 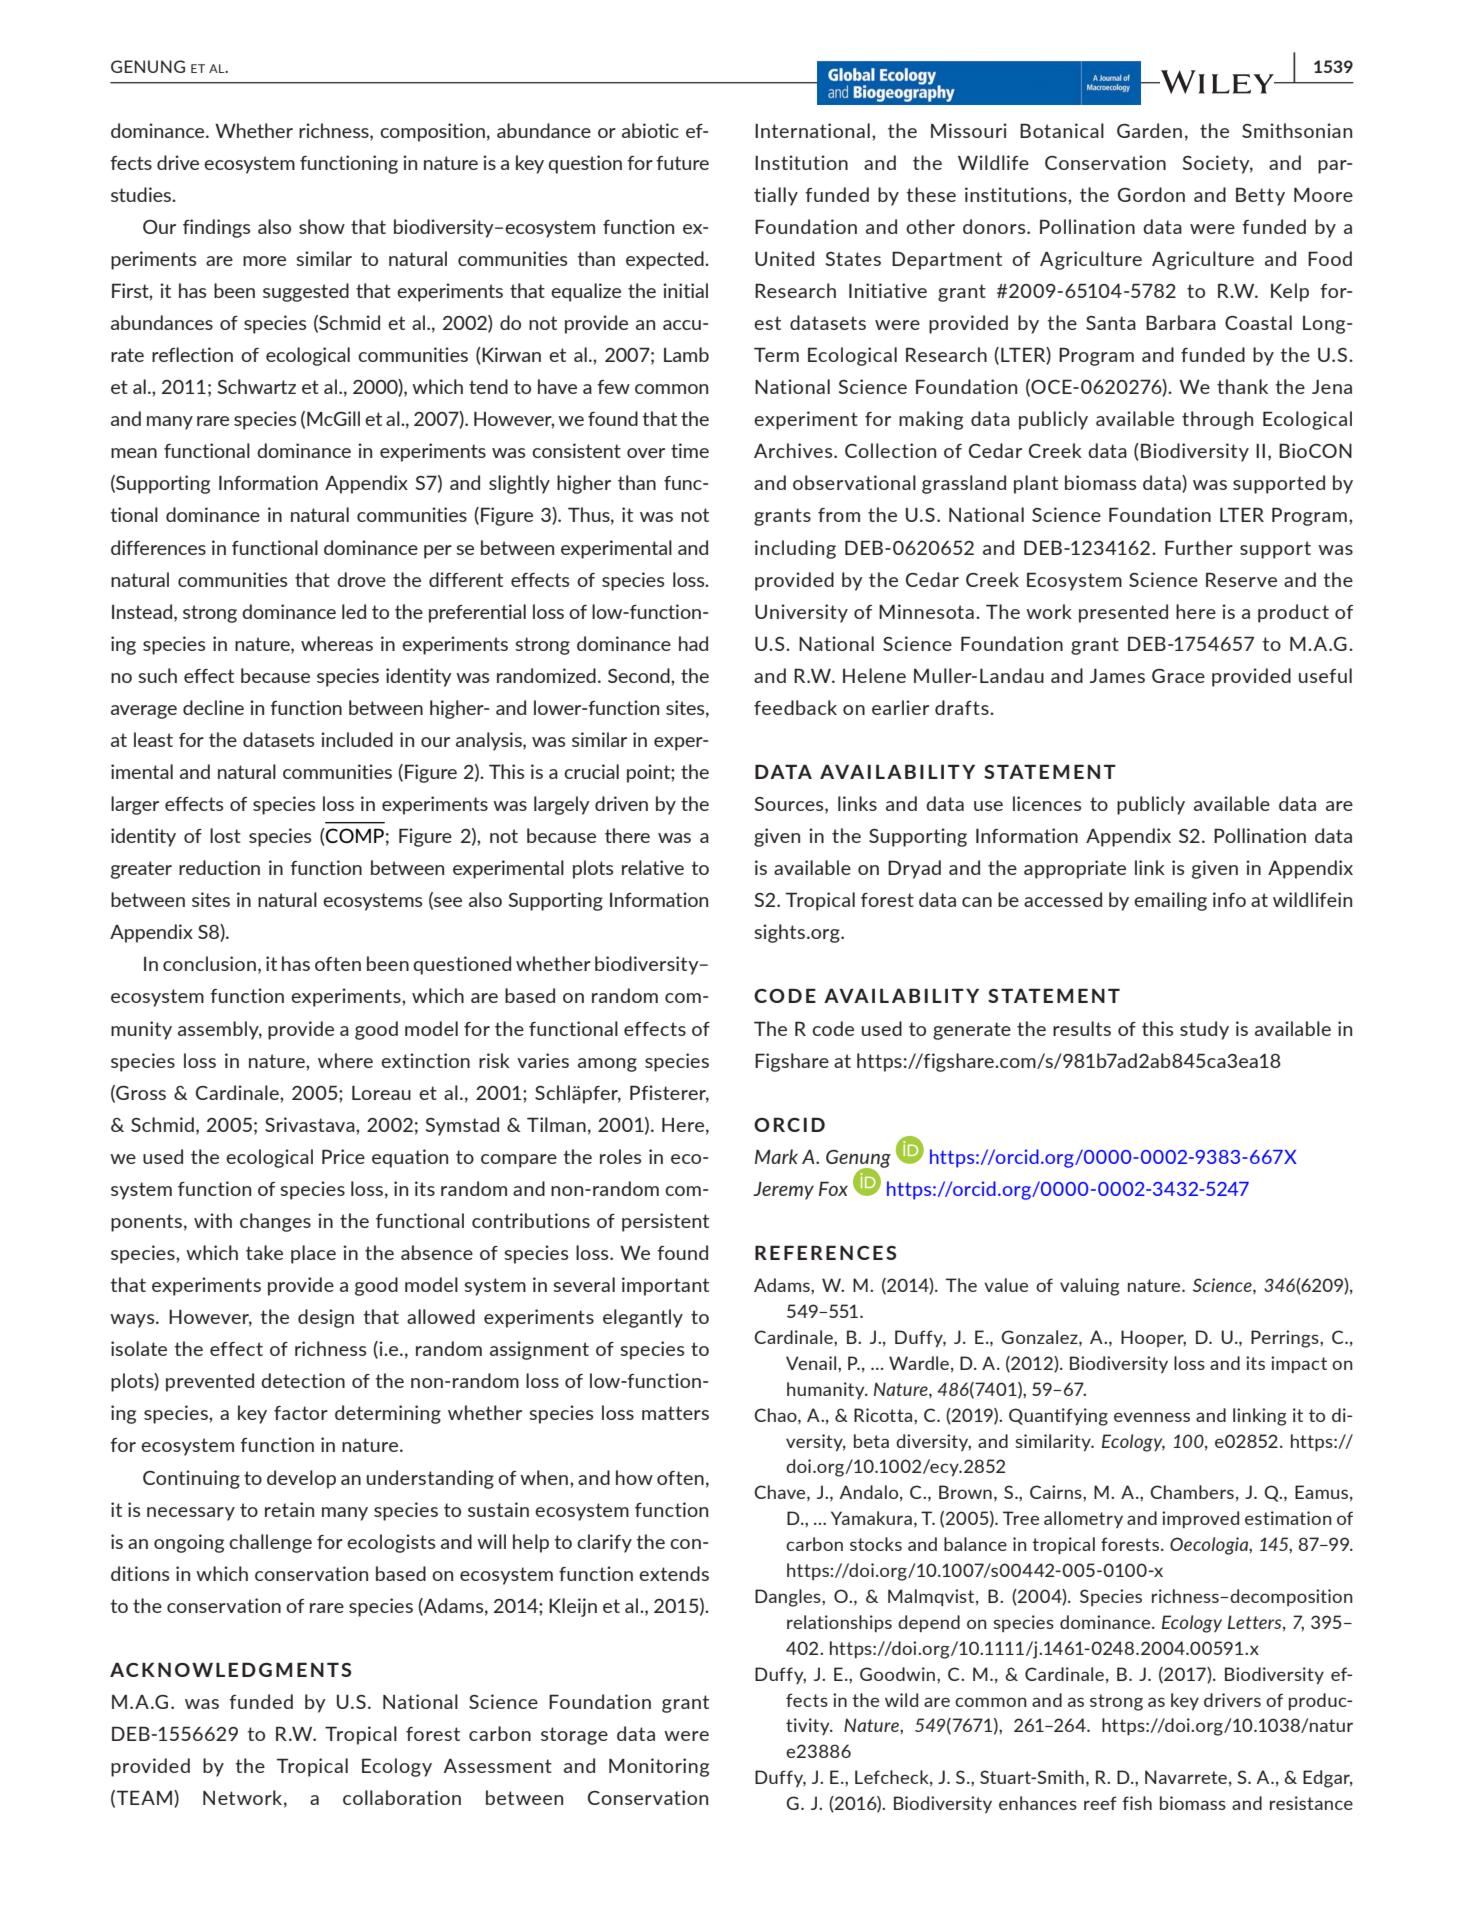 What do you see at coordinates (659, 1767) in the image?
I see `Monitoring` at bounding box center [659, 1767].
